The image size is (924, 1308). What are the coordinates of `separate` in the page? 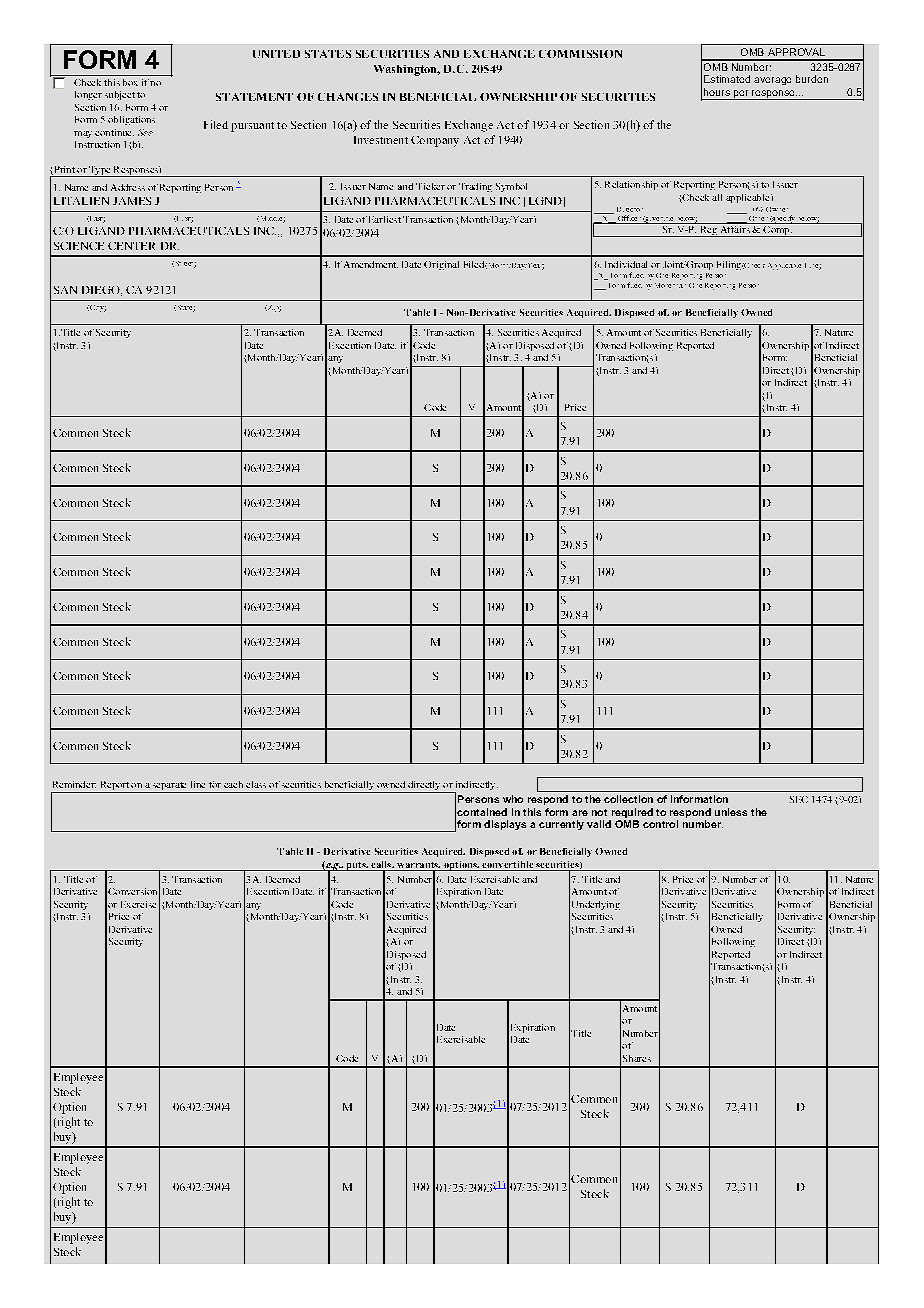 It's located at (170, 787).
